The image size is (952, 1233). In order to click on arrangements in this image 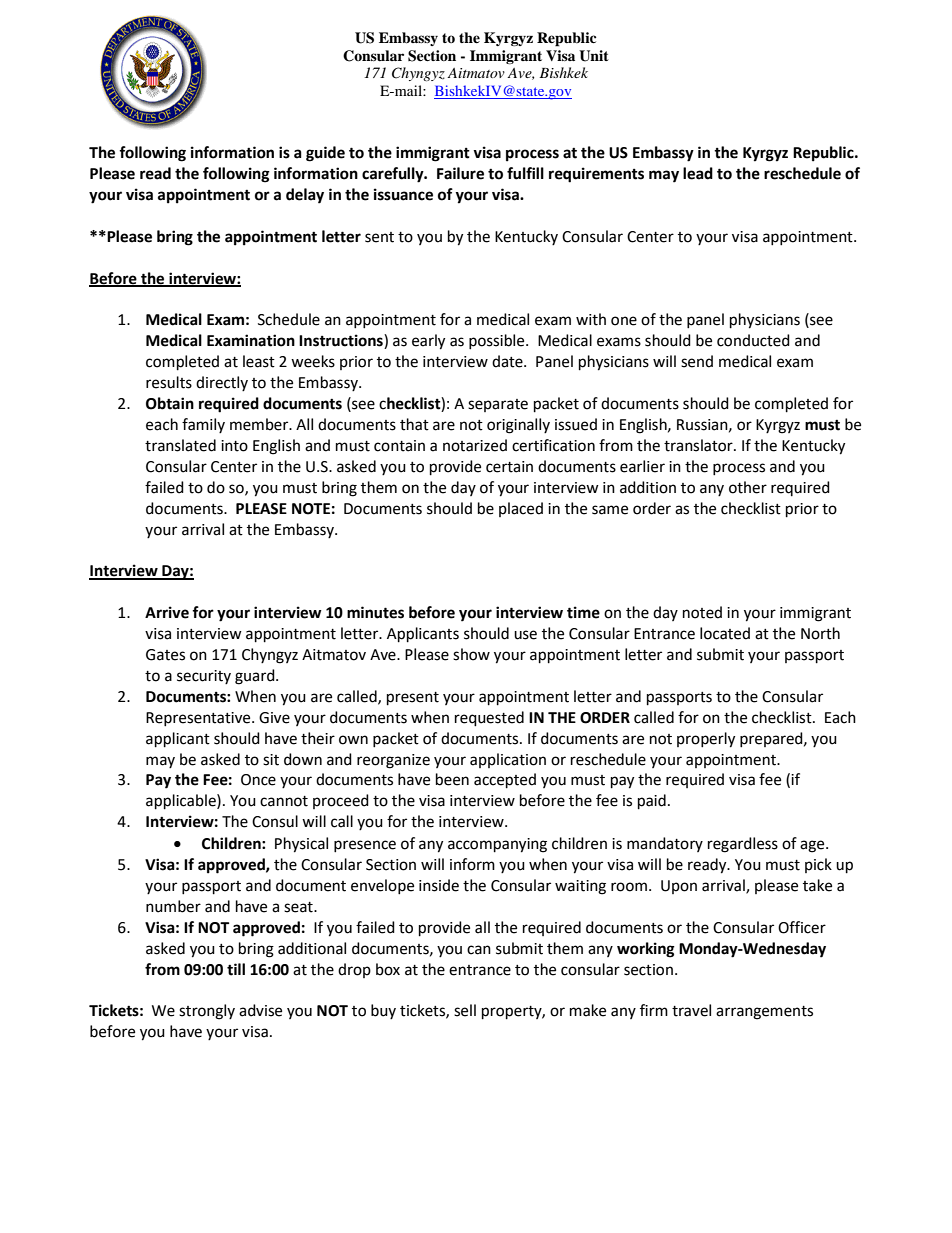, I will do `click(764, 1013)`.
